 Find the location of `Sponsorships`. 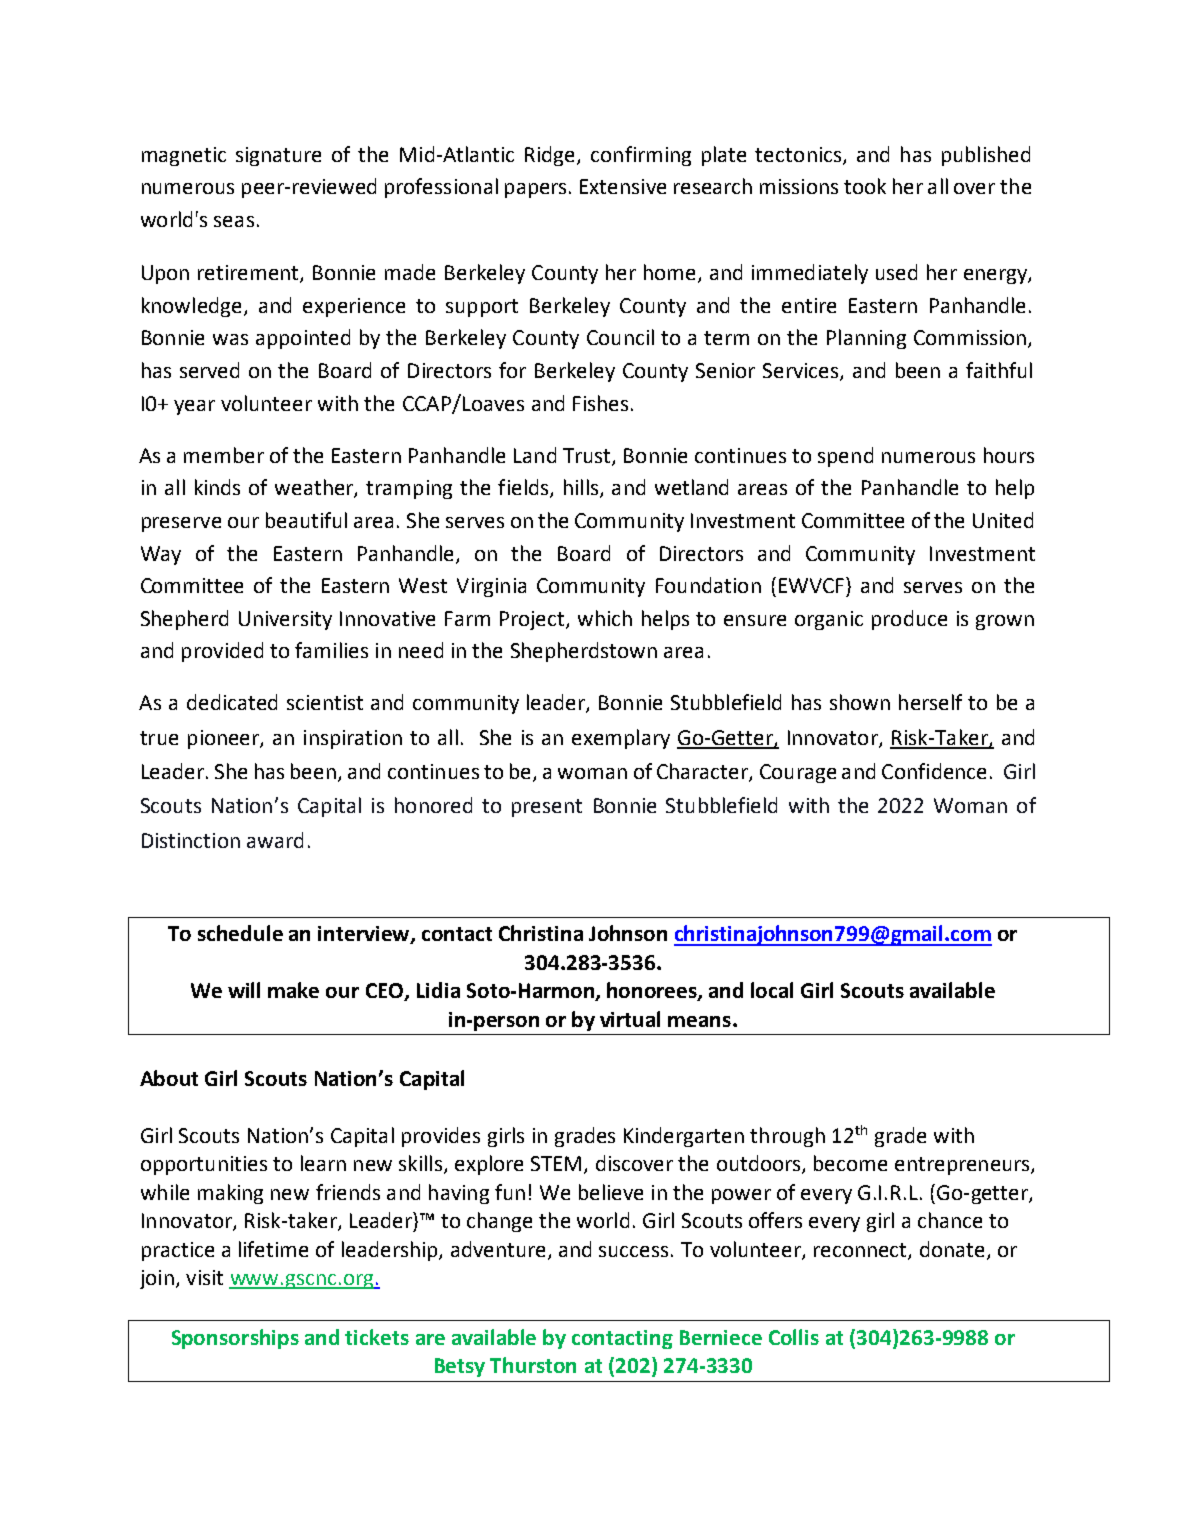

Sponsorships is located at coordinates (235, 1339).
